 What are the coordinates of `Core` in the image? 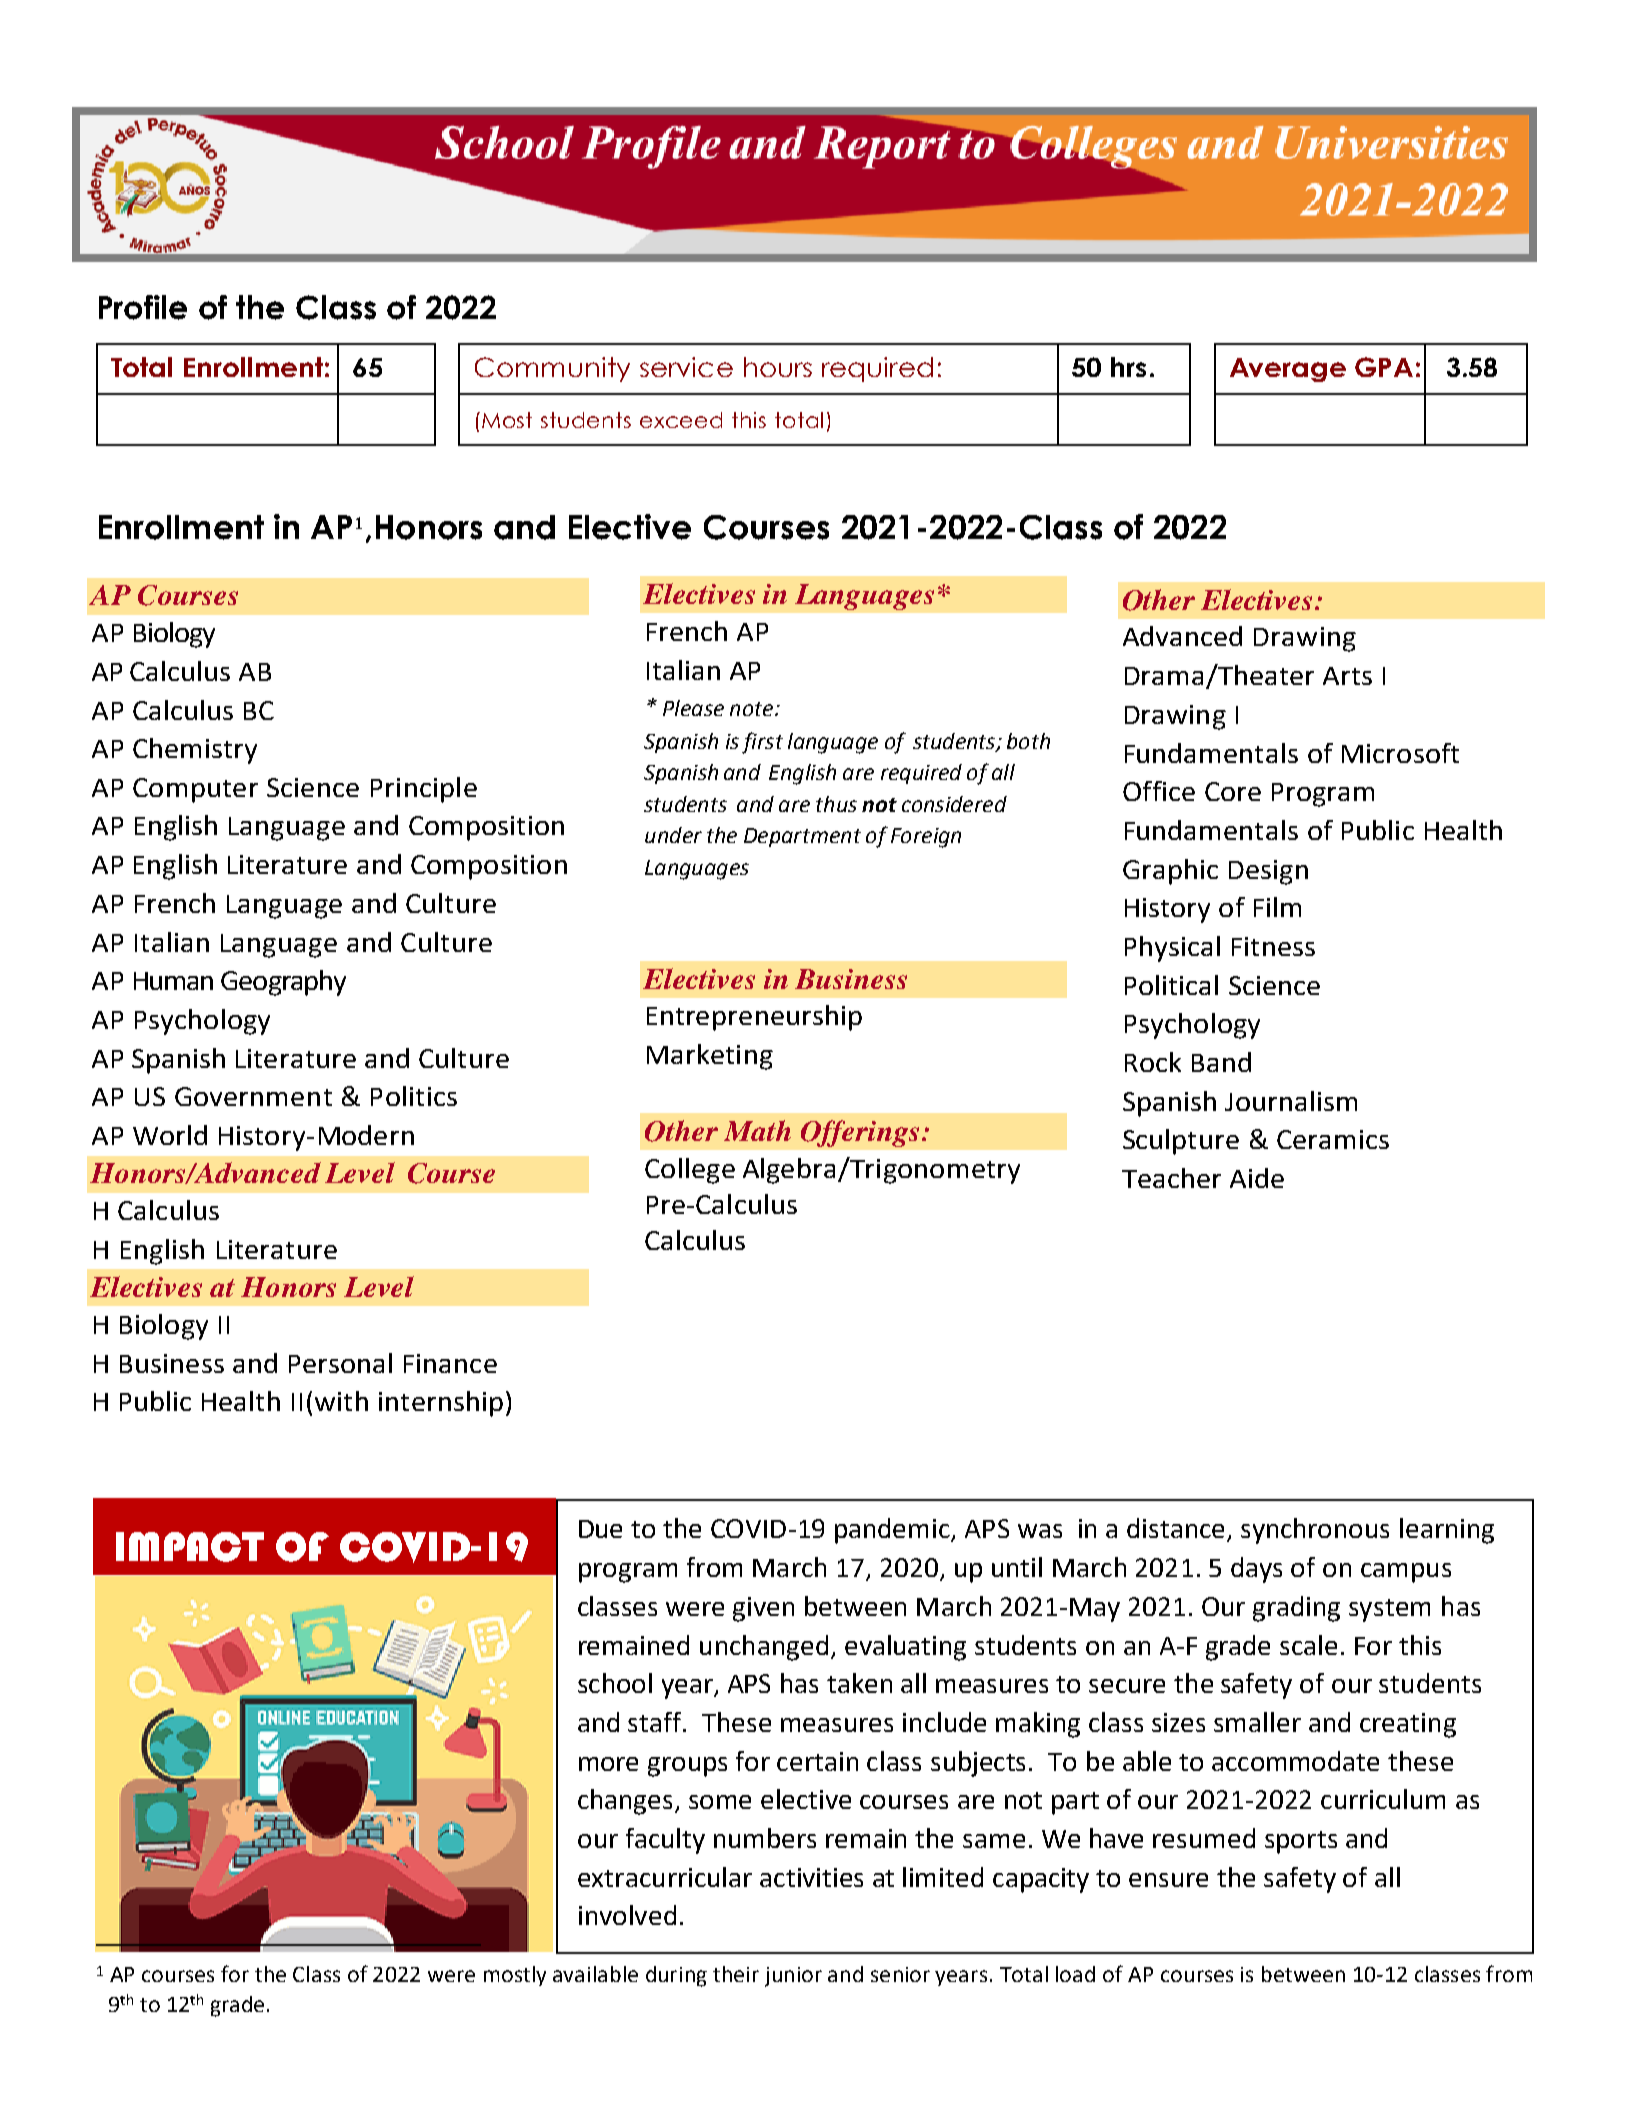 It's located at (1233, 791).
